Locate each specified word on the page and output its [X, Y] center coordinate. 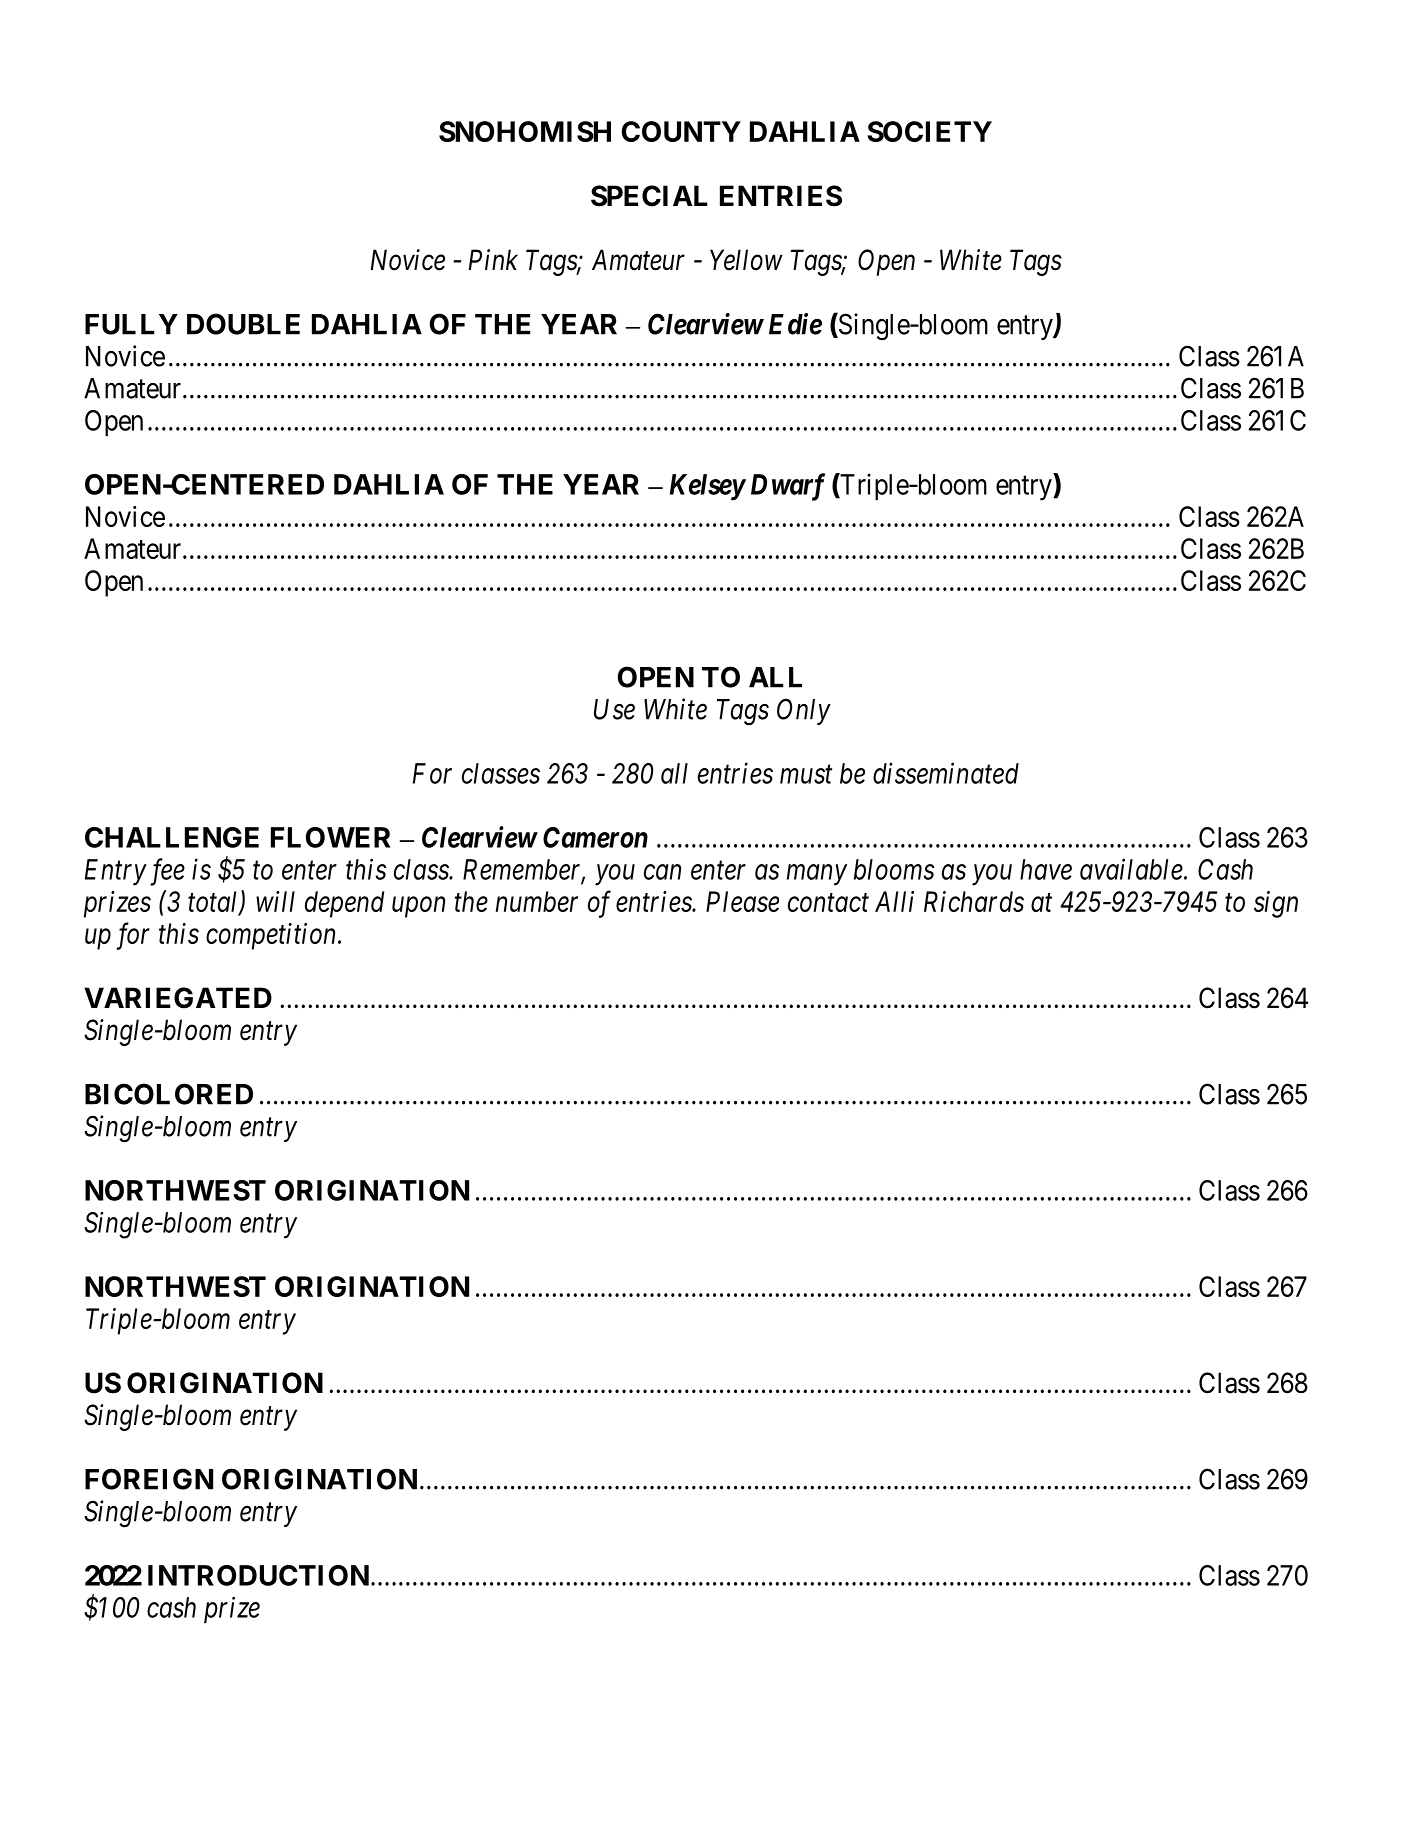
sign [1276, 904]
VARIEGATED [178, 998]
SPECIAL [649, 196]
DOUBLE [243, 324]
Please [742, 901]
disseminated [946, 773]
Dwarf [788, 487]
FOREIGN [149, 1479]
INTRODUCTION [258, 1575]
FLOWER [330, 837]
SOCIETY [929, 131]
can [662, 872]
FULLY [131, 324]
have [1046, 869]
